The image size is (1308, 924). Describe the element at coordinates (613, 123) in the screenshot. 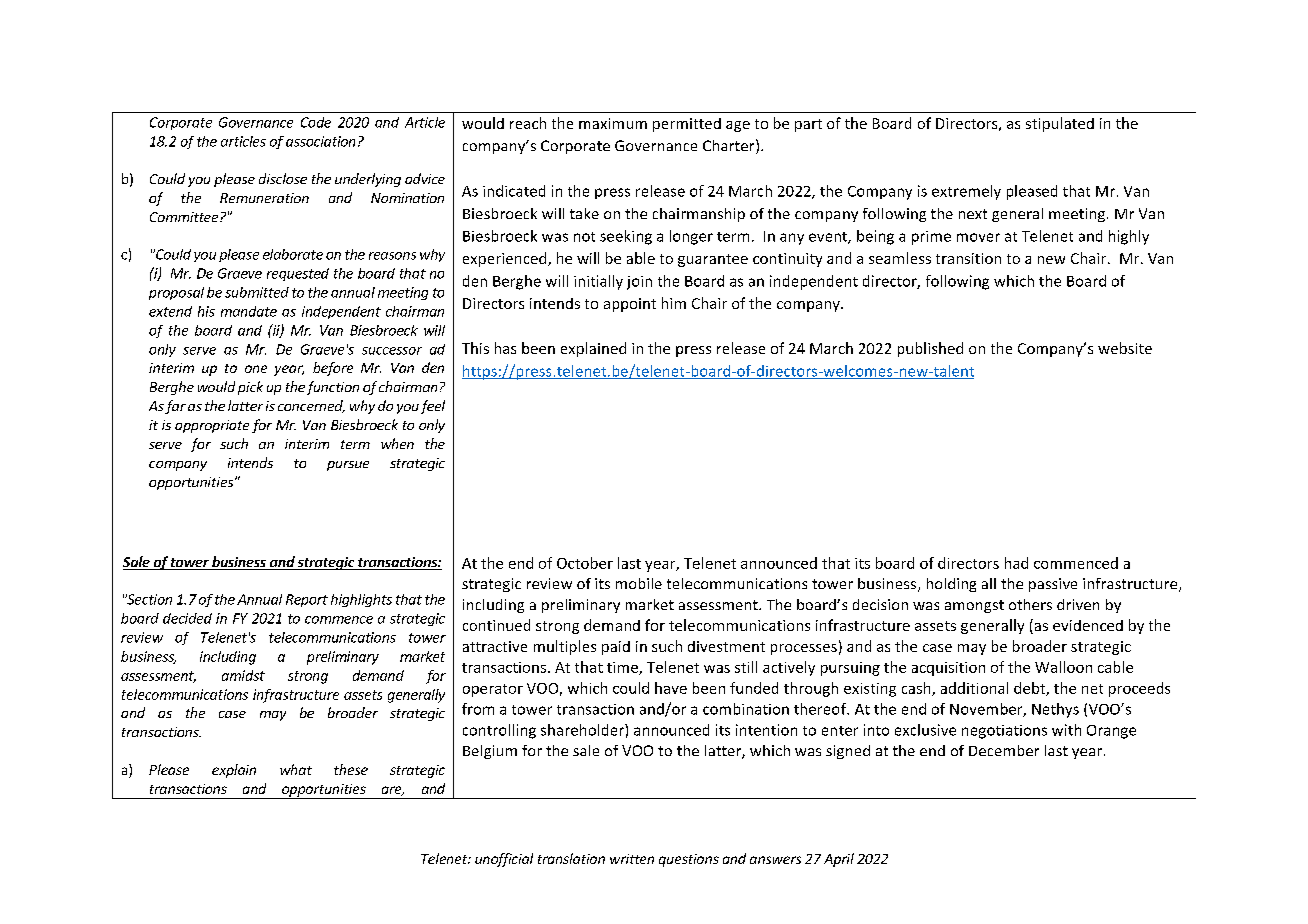

I see `maximum` at that location.
